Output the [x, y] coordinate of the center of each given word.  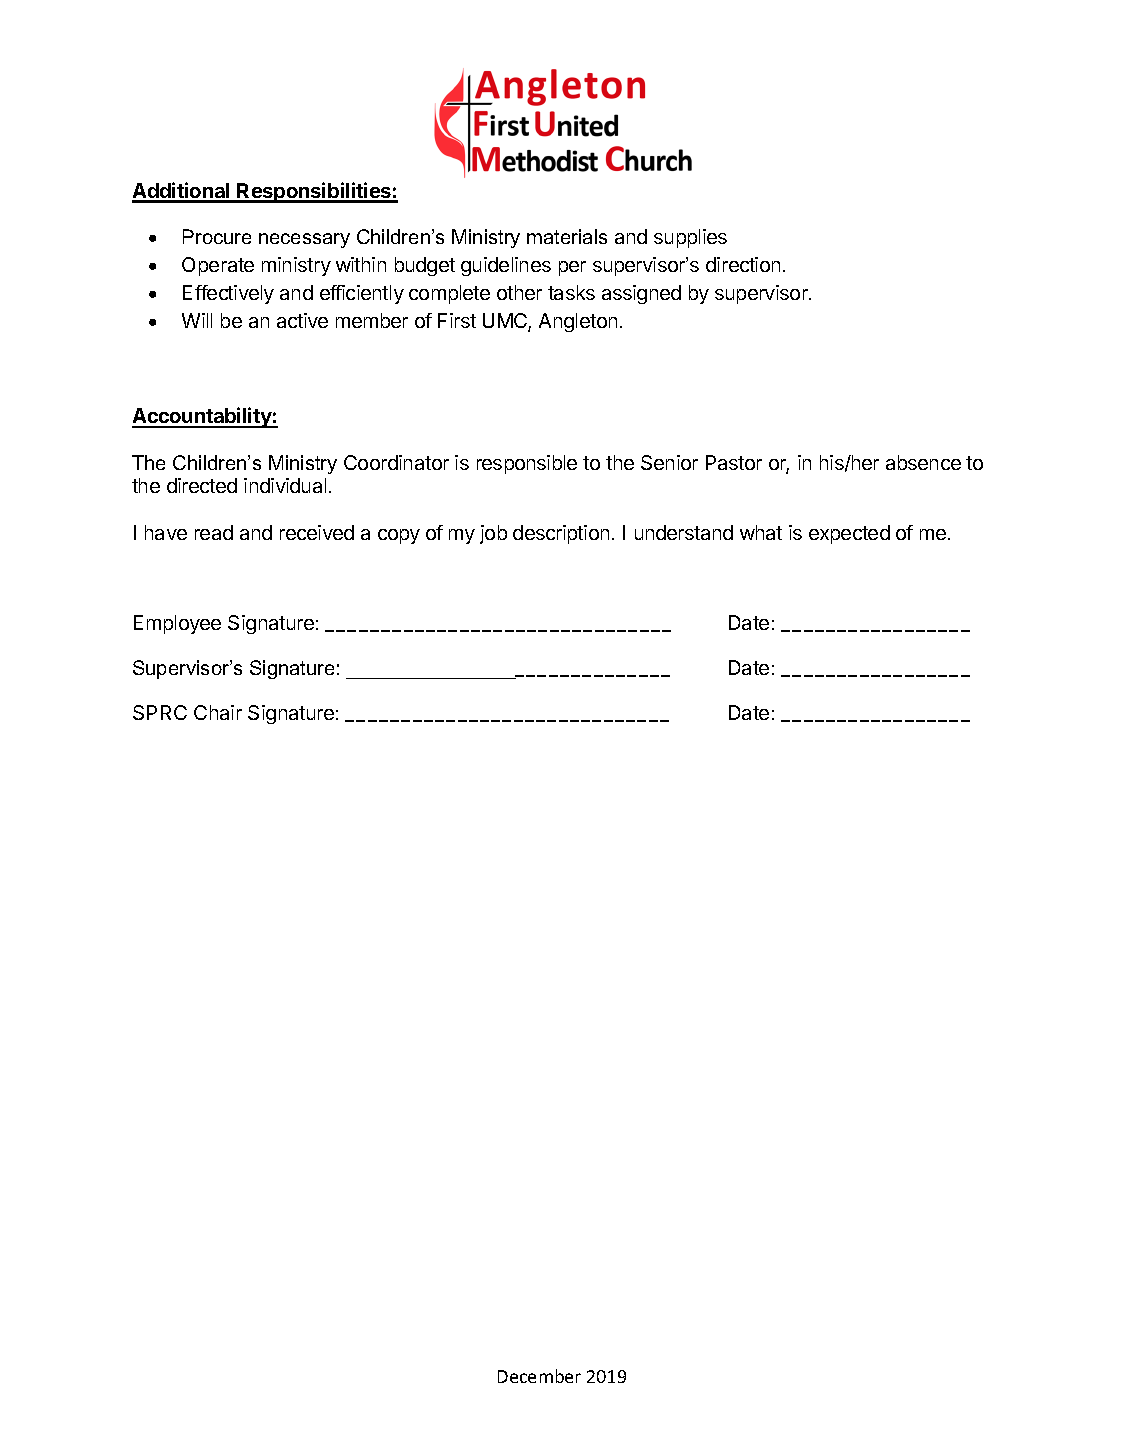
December [539, 1376]
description [561, 534]
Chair [218, 712]
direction [743, 264]
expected [849, 534]
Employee [177, 624]
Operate [218, 266]
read [214, 532]
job [493, 534]
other [519, 292]
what [761, 532]
